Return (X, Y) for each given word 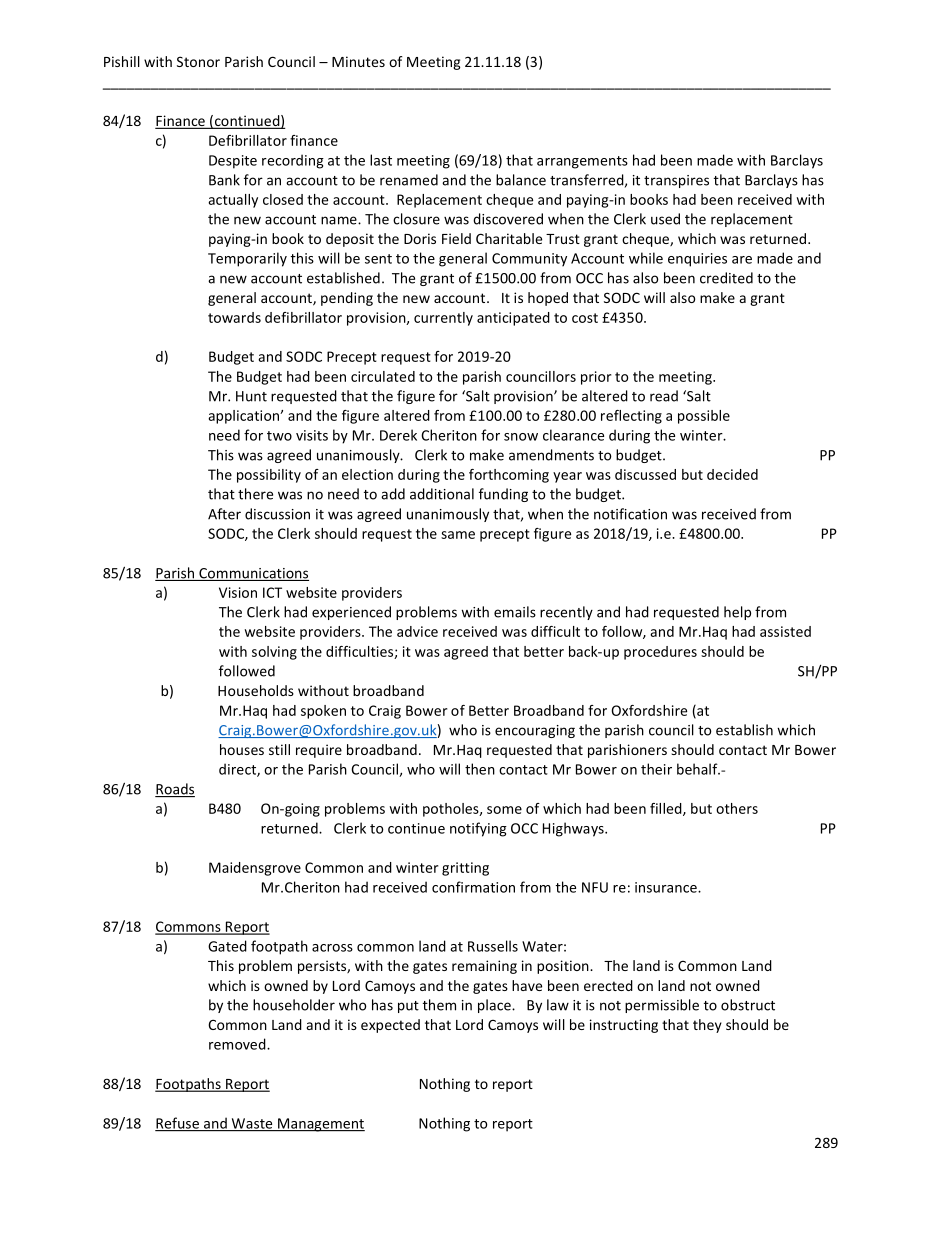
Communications (253, 574)
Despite (233, 162)
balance (521, 180)
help (737, 613)
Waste (252, 1124)
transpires (676, 181)
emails (515, 612)
